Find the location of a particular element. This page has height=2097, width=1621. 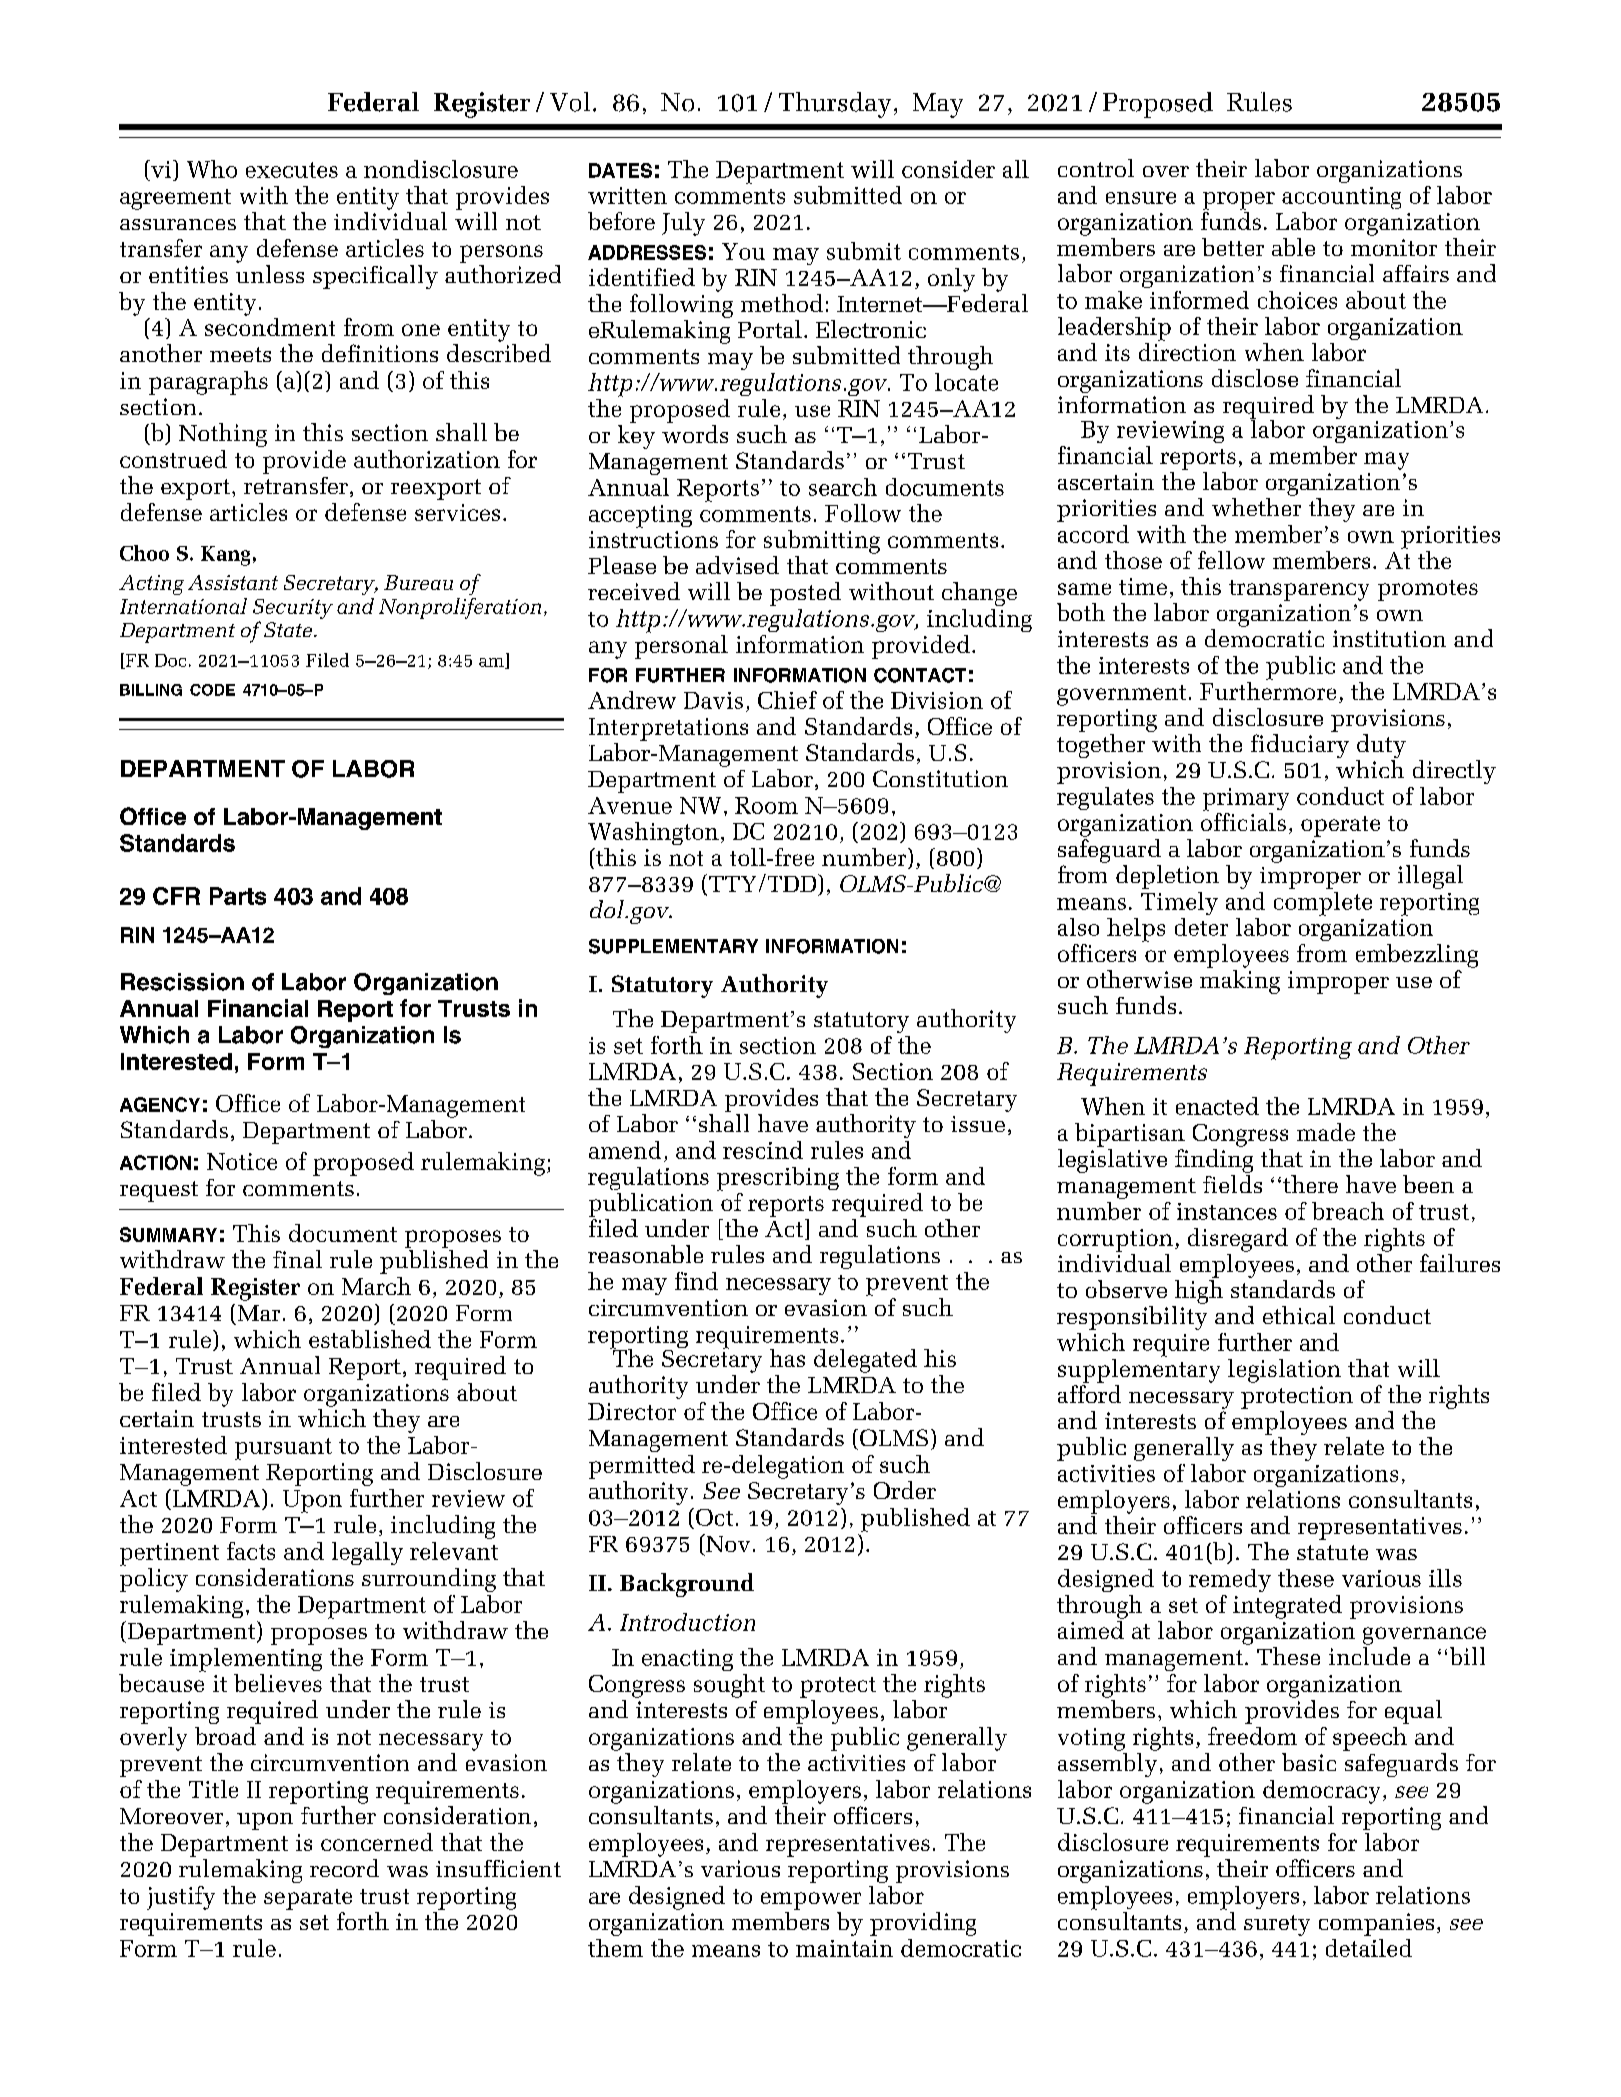

facts is located at coordinates (251, 1551).
